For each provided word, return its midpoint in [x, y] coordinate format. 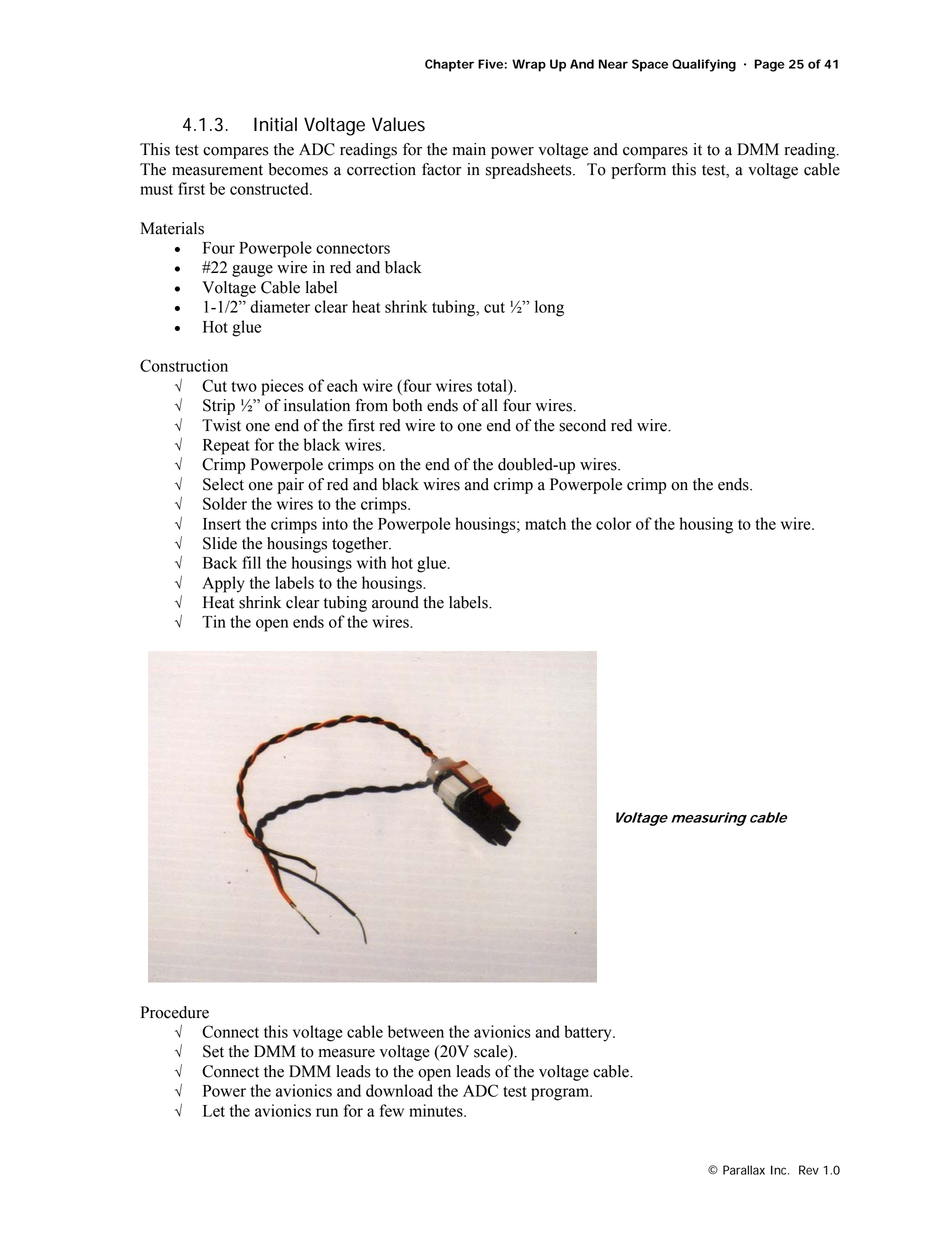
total [493, 385]
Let [214, 1111]
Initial [275, 124]
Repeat [226, 447]
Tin [214, 621]
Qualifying [704, 65]
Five [490, 64]
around [395, 602]
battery [589, 1033]
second [582, 425]
